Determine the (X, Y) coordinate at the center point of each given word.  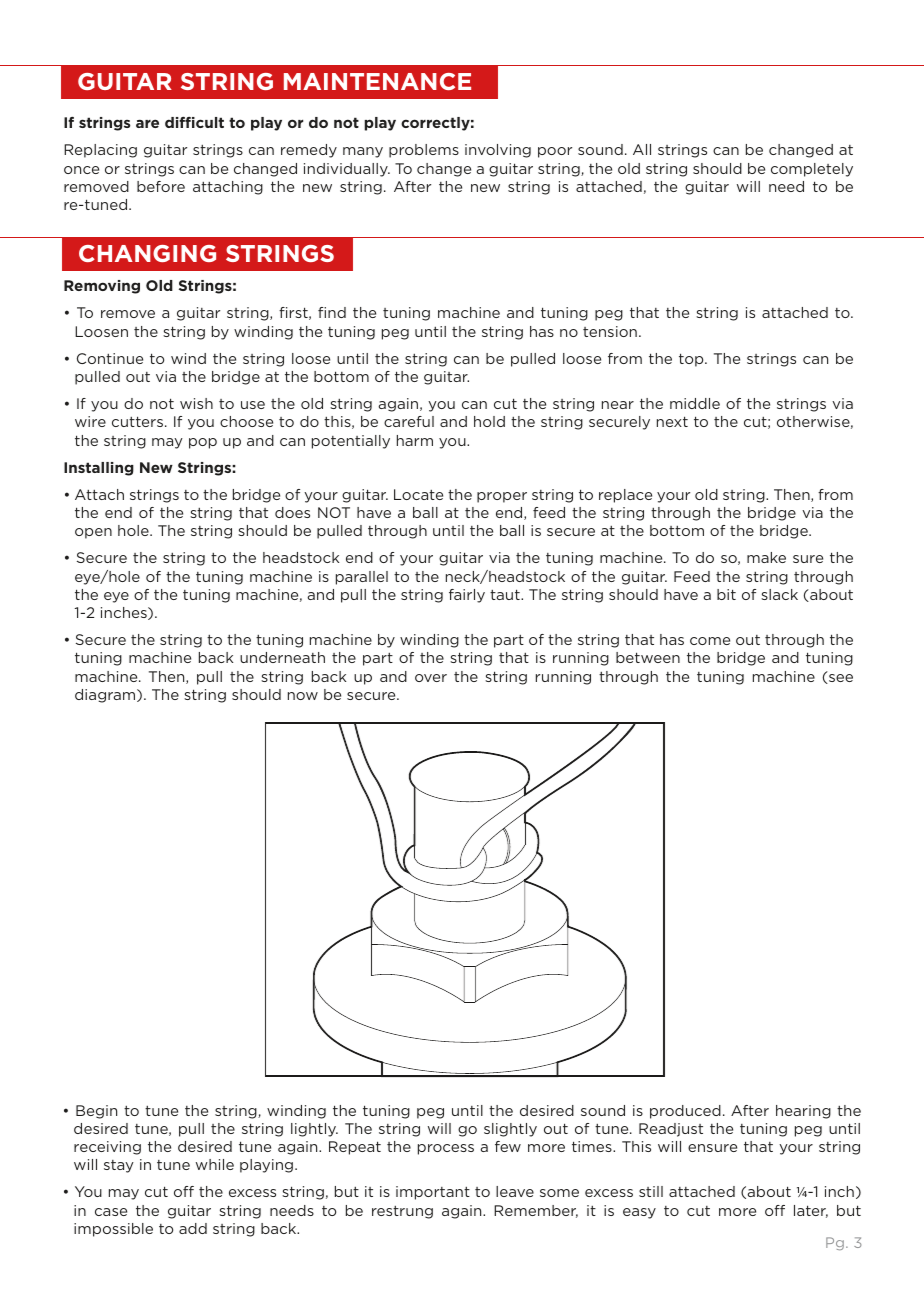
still (651, 1191)
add (193, 1228)
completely (812, 170)
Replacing (100, 151)
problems (424, 151)
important (433, 1193)
